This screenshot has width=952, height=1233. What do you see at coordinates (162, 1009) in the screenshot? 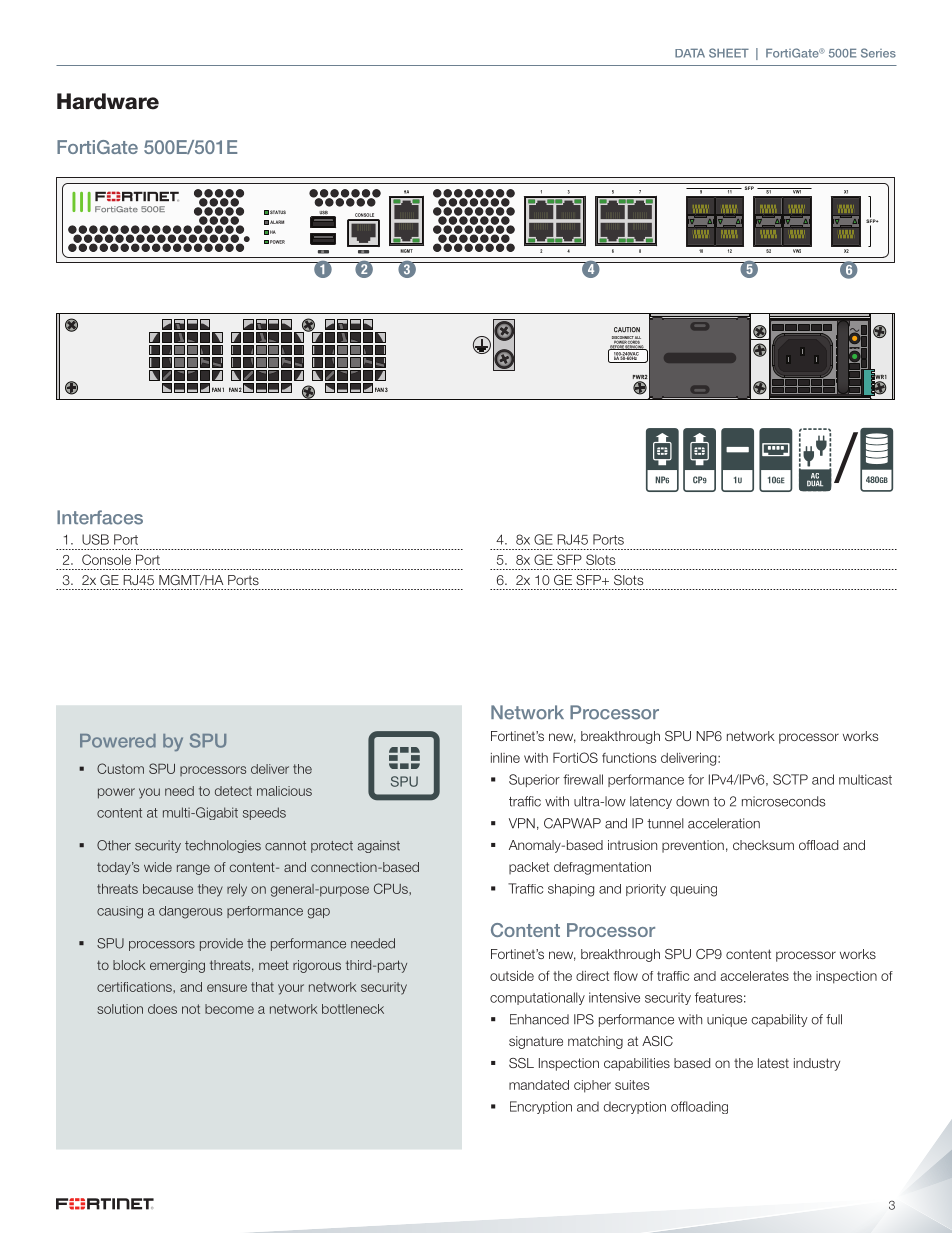
I see `does` at bounding box center [162, 1009].
